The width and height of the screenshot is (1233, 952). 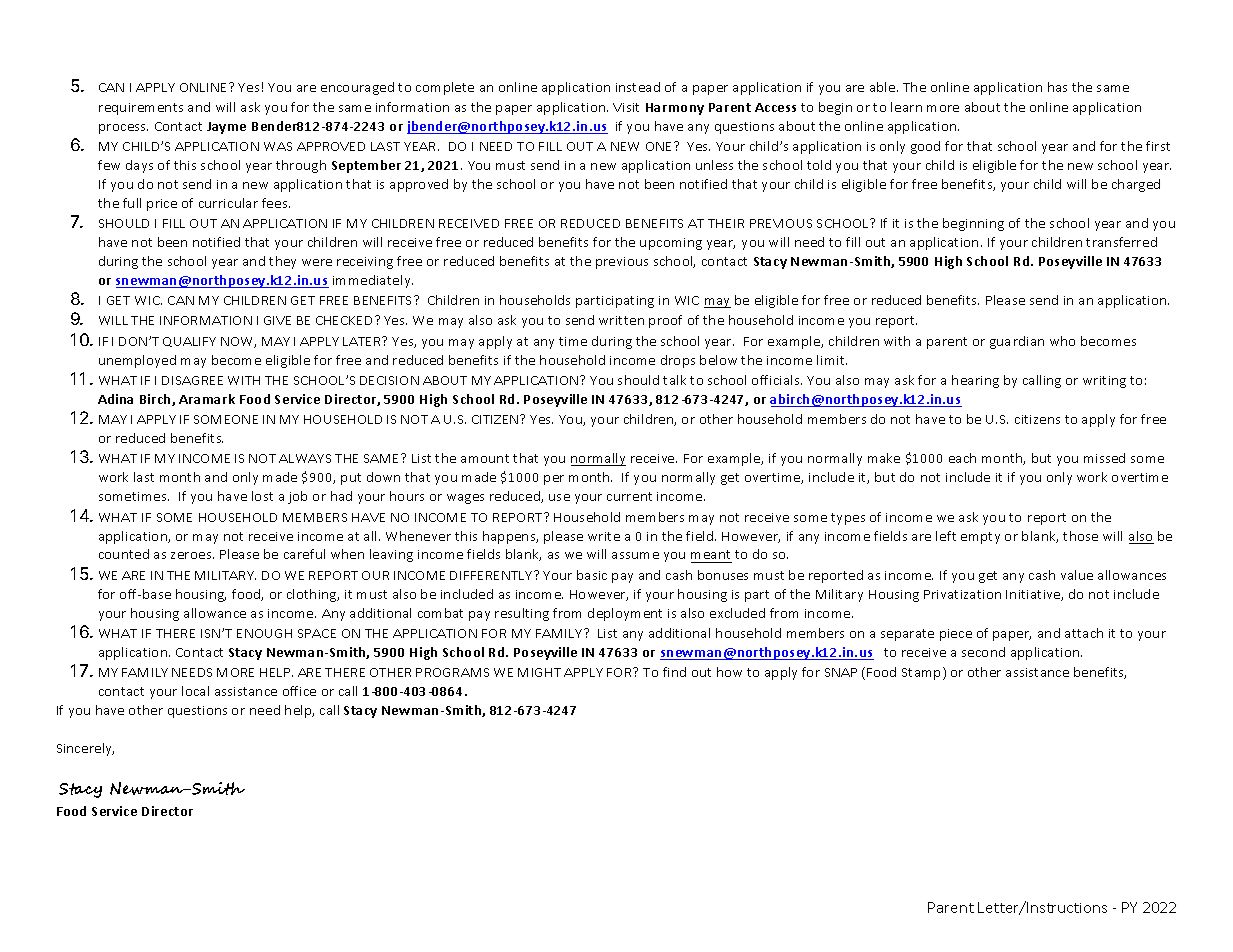 What do you see at coordinates (671, 244) in the screenshot?
I see `upcoming` at bounding box center [671, 244].
